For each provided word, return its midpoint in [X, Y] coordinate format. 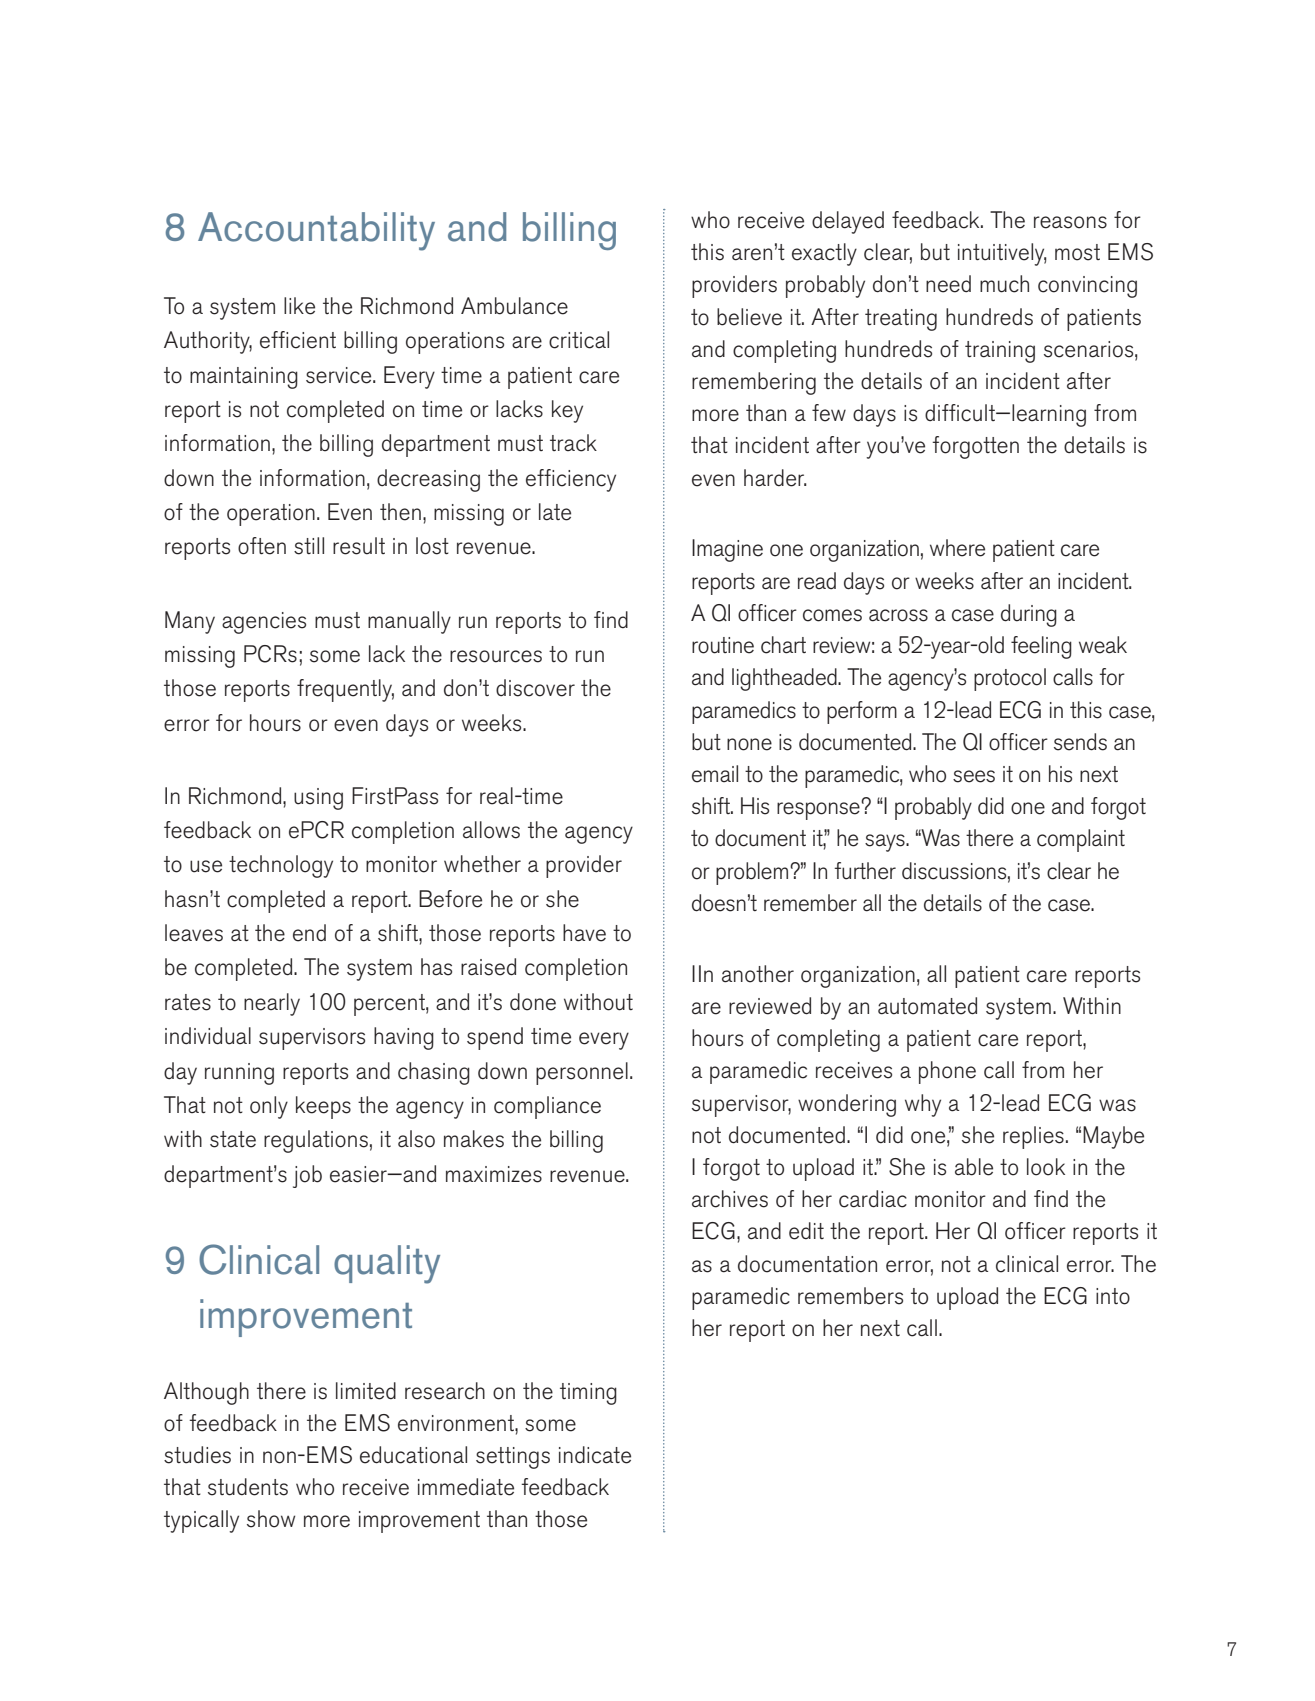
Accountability [316, 231]
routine [723, 645]
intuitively [1002, 254]
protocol [1010, 679]
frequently [345, 690]
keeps [323, 1107]
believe [749, 317]
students [248, 1487]
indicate [595, 1455]
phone [947, 1072]
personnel [582, 1073]
